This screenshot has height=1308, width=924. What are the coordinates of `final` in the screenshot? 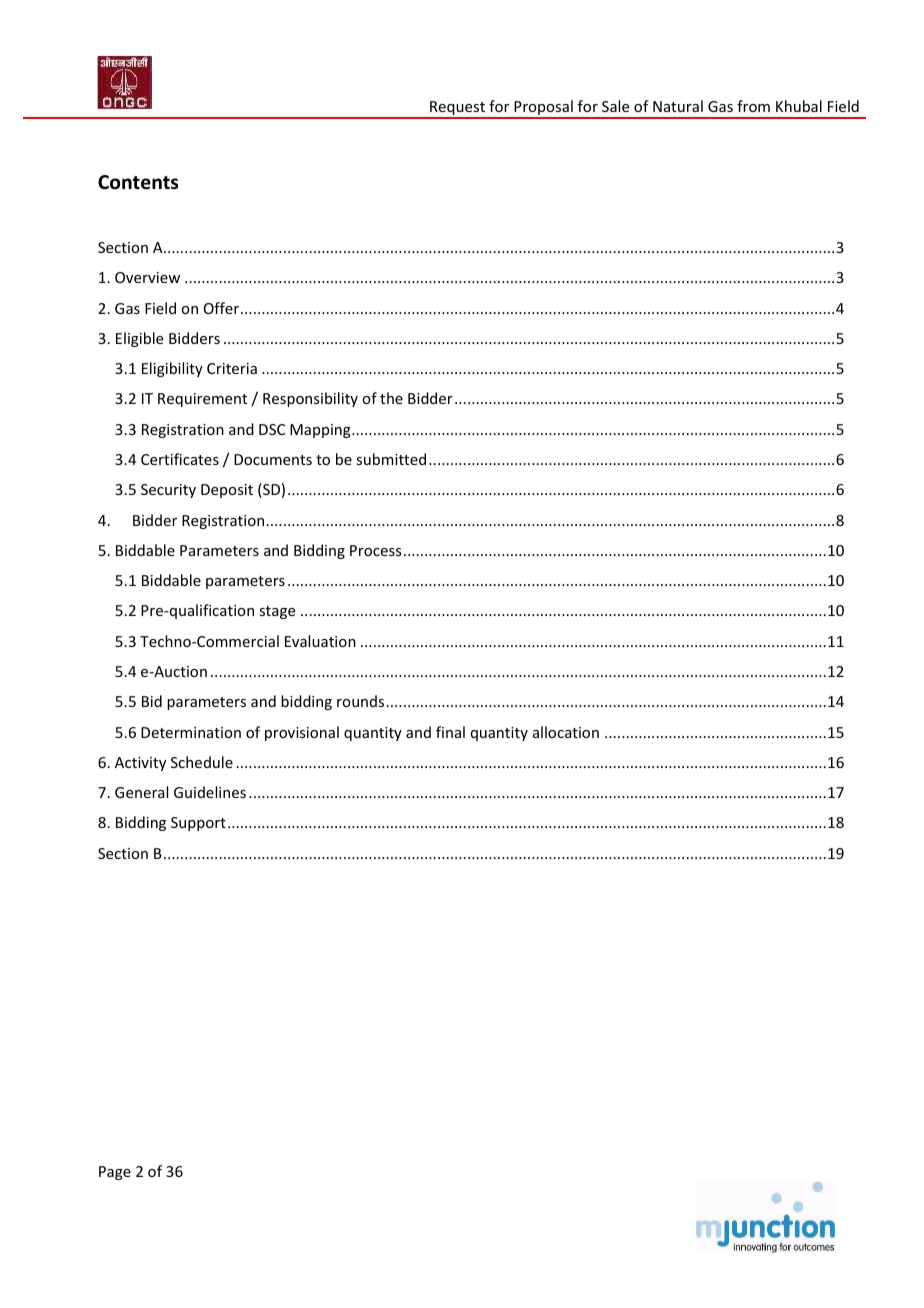 It's located at (450, 732).
